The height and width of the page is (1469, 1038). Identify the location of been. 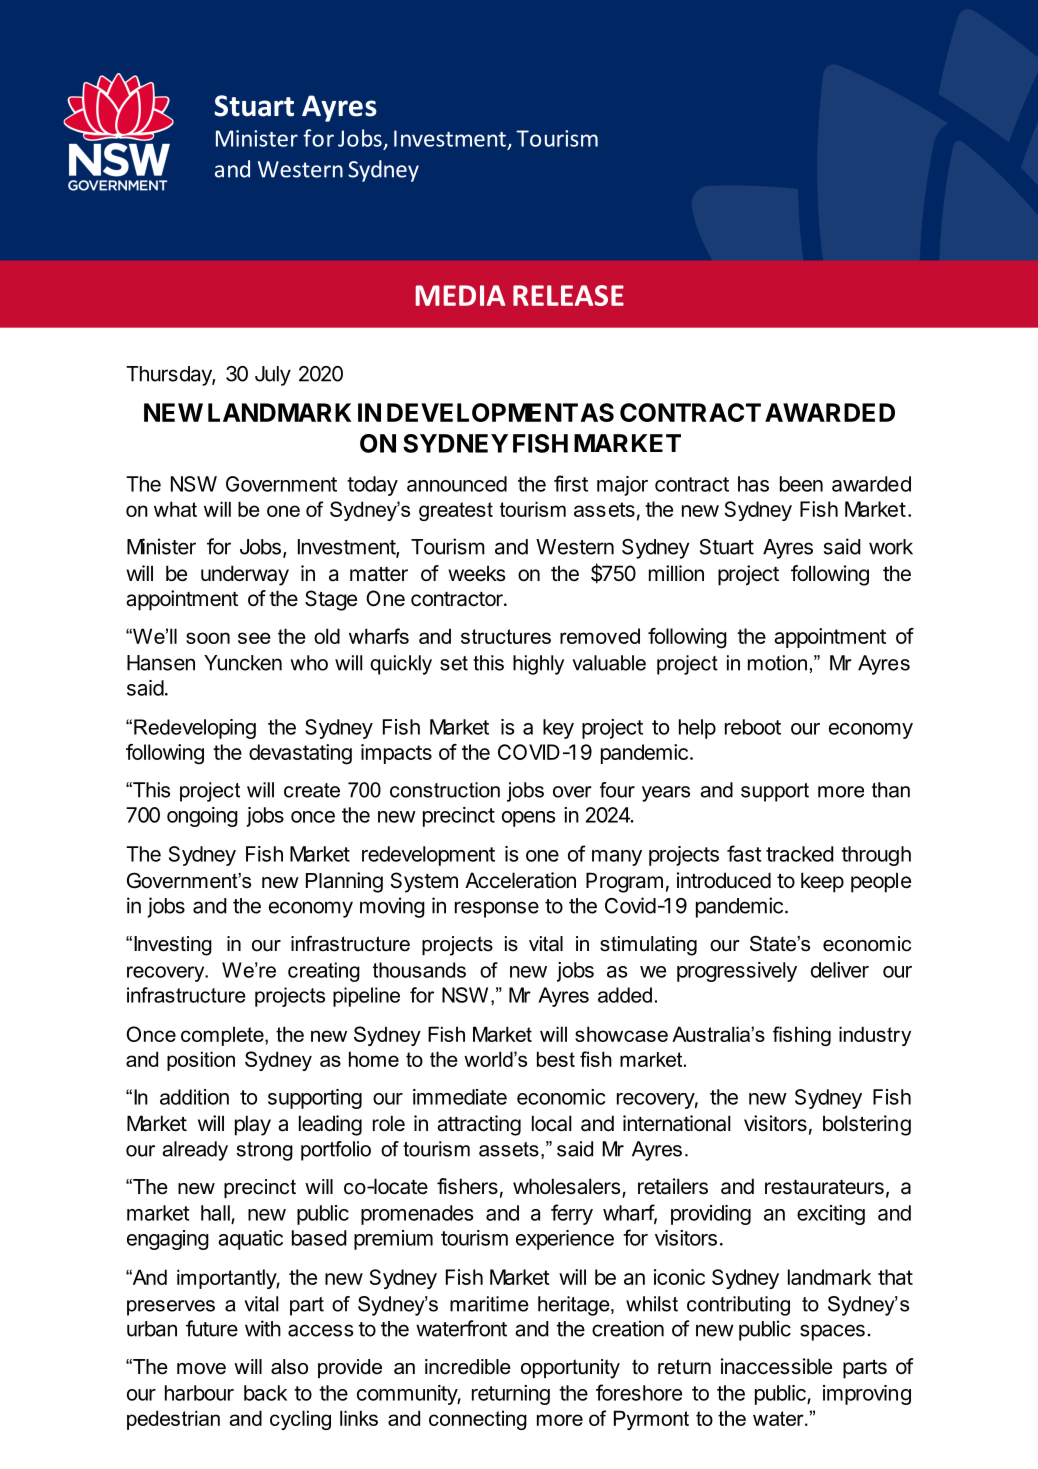
(801, 484).
